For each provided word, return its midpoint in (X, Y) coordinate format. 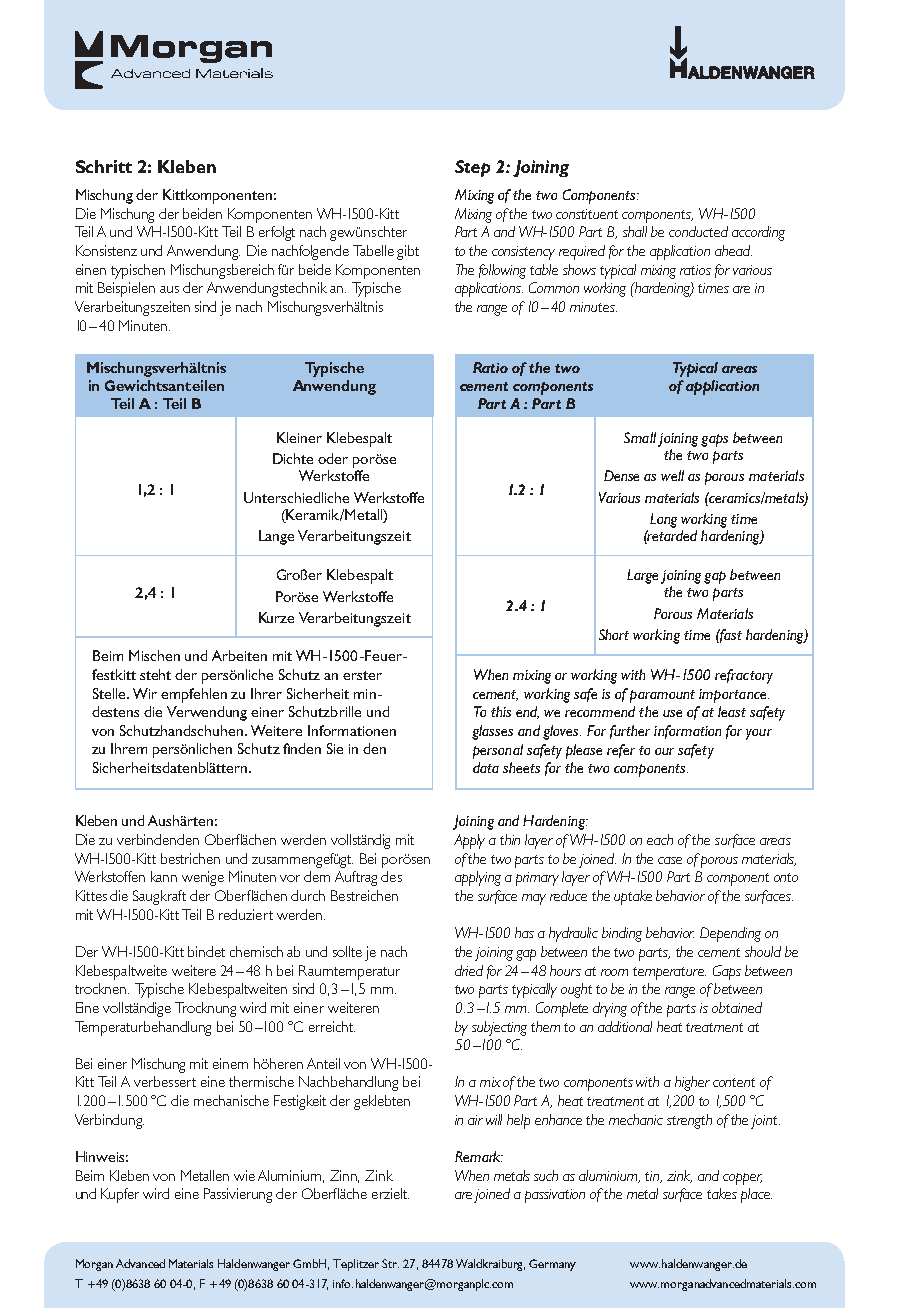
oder (333, 458)
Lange (276, 537)
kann (164, 876)
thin (510, 839)
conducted (698, 231)
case (670, 860)
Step (472, 168)
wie (244, 1175)
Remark (479, 1156)
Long (663, 520)
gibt (408, 252)
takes (722, 1193)
